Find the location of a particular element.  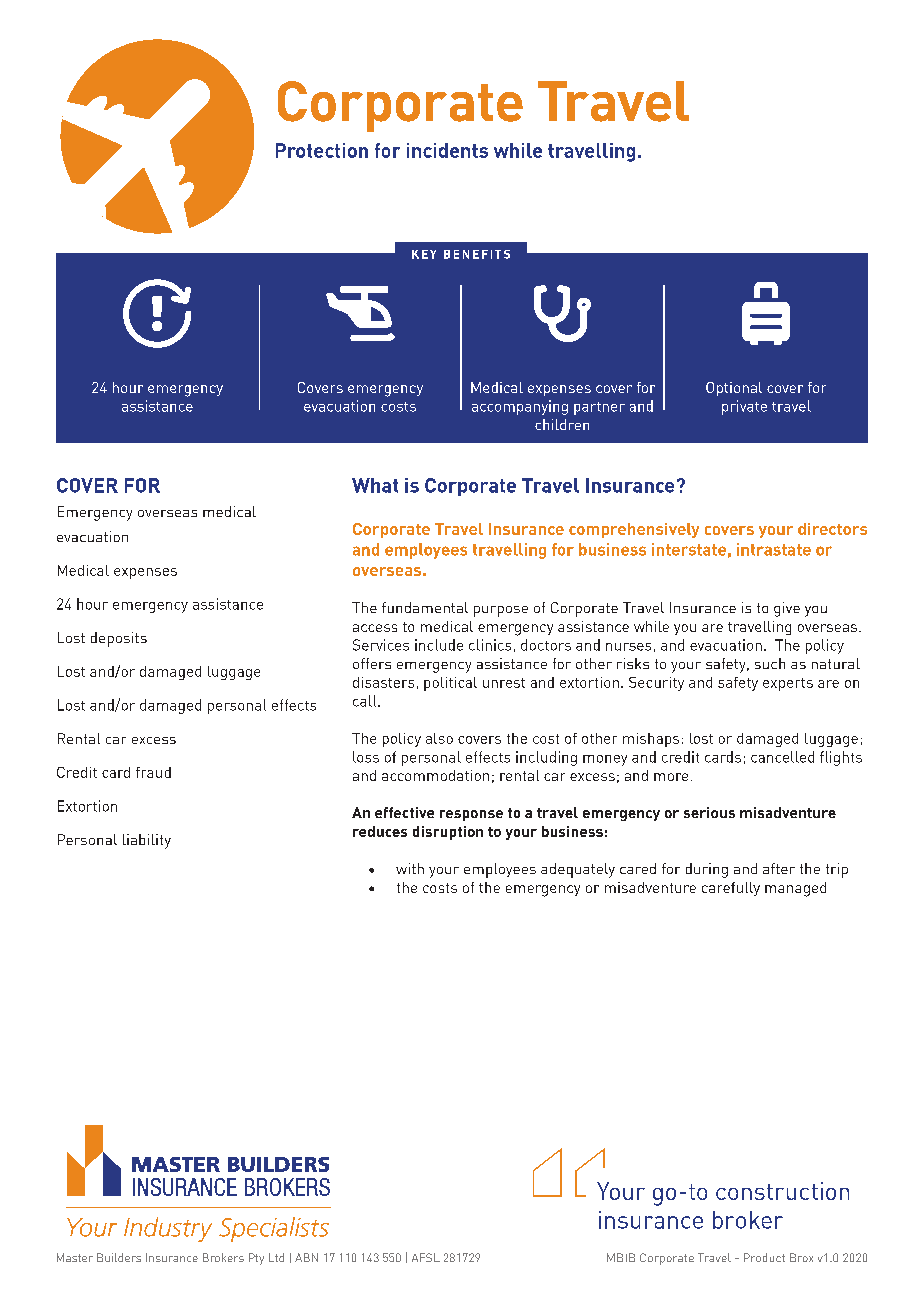

Optional is located at coordinates (734, 389).
